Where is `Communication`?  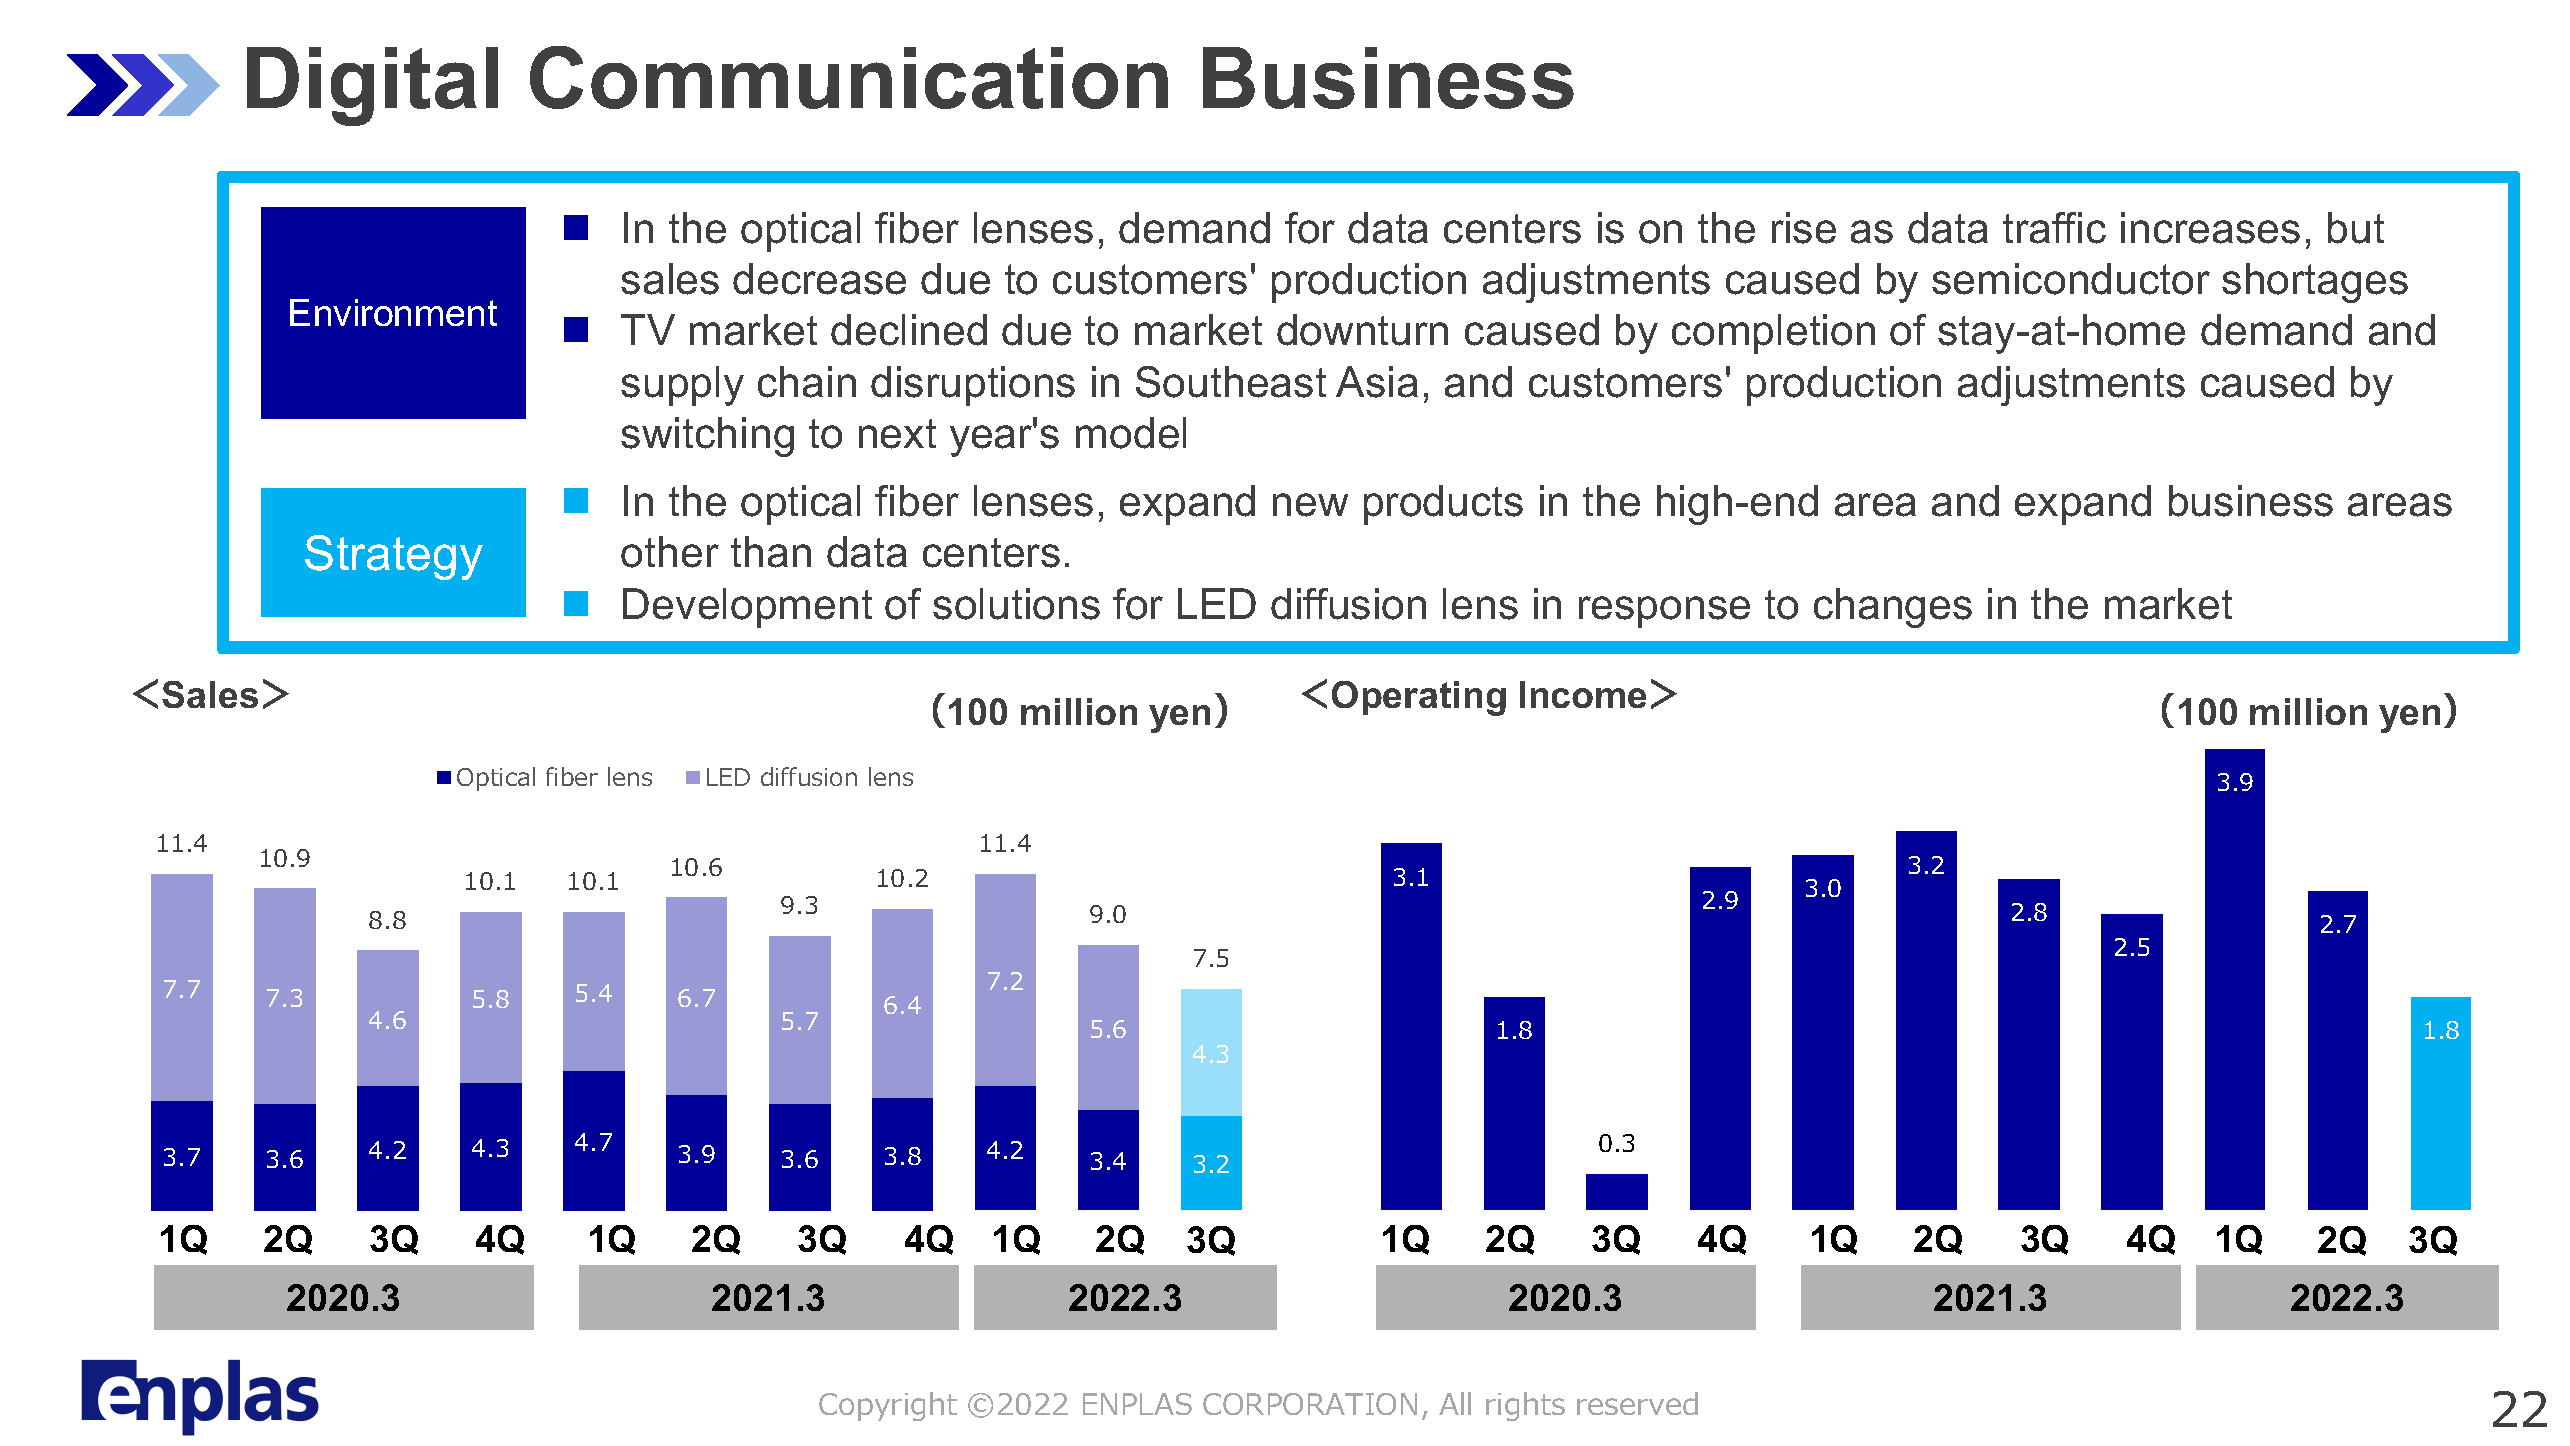
Communication is located at coordinates (849, 77).
